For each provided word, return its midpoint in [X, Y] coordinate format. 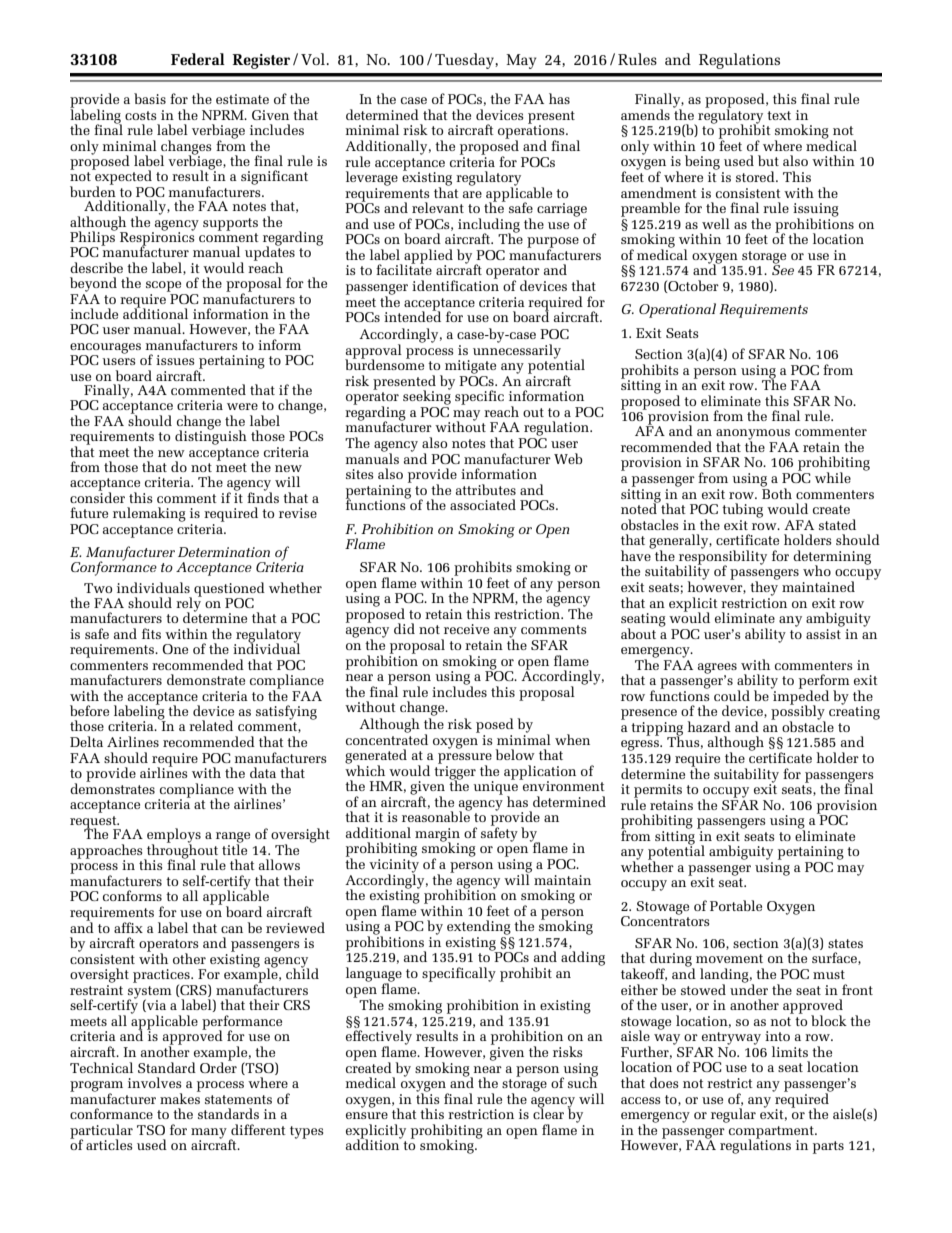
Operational [677, 310]
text [779, 115]
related [211, 725]
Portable [736, 905]
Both [777, 492]
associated [483, 504]
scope [163, 286]
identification [455, 284]
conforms [132, 895]
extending [479, 927]
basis [150, 98]
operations [532, 132]
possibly [798, 712]
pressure [465, 759]
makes [180, 1097]
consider [97, 496]
